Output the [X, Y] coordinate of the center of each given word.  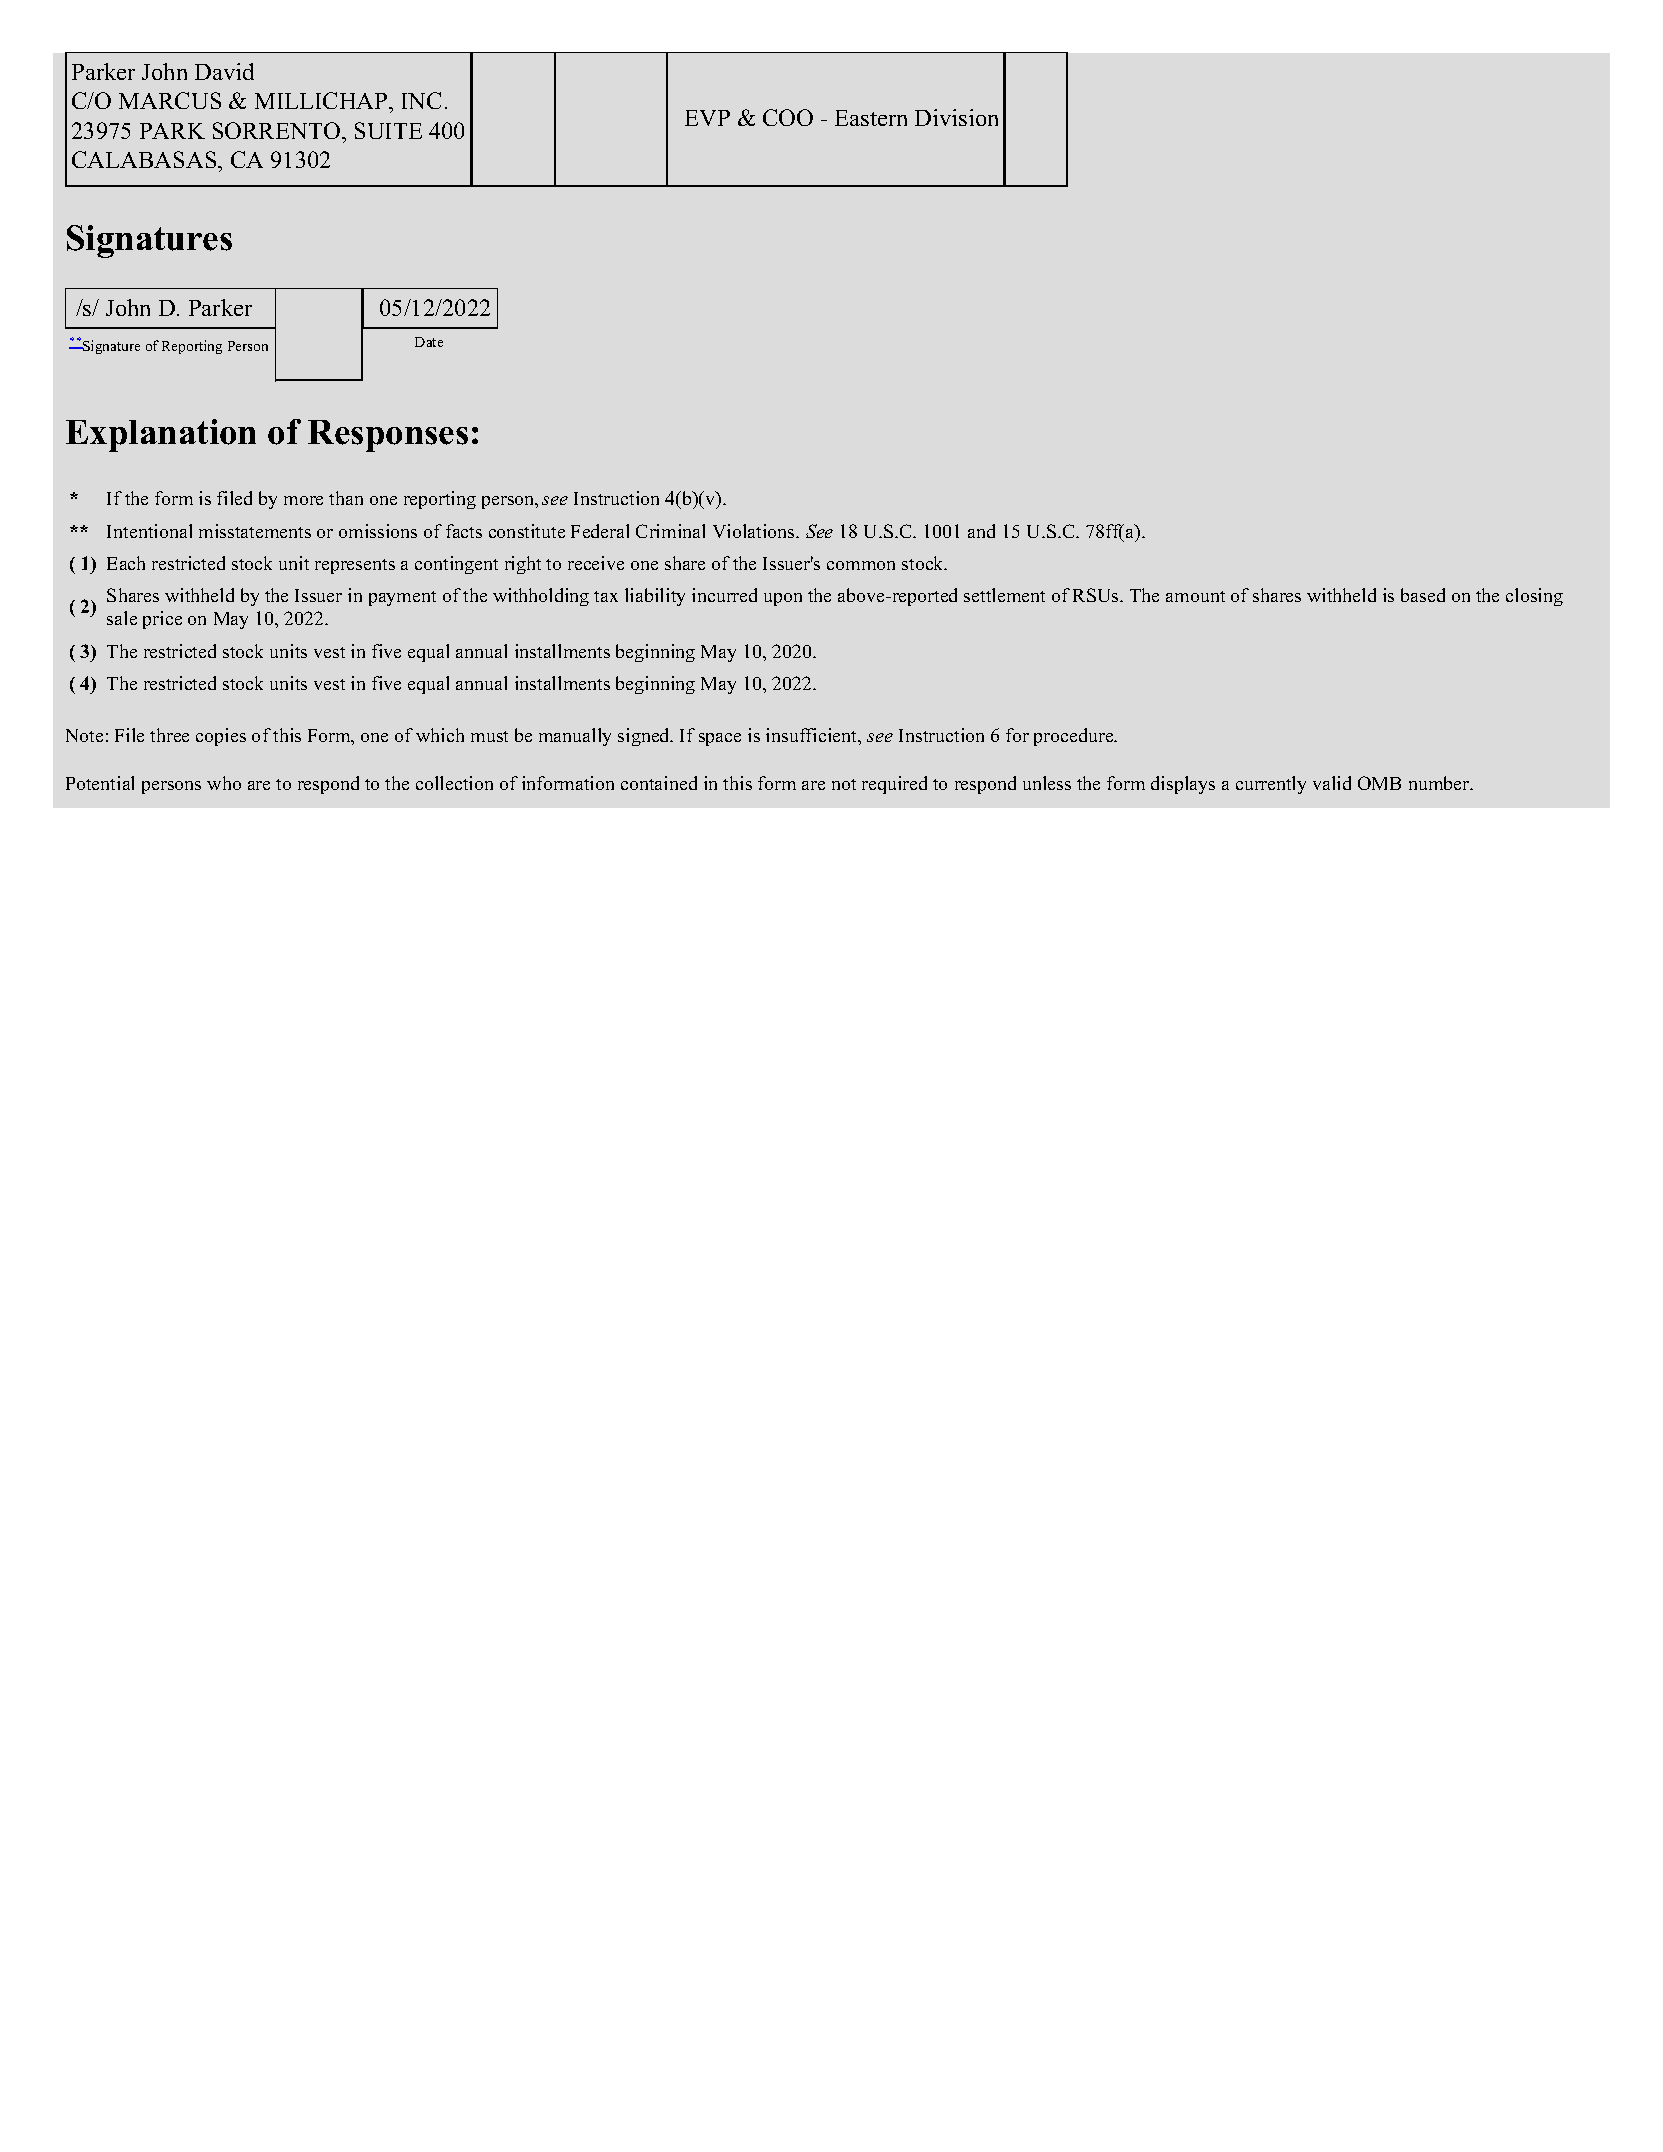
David [224, 71]
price [162, 620]
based [1423, 595]
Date [429, 342]
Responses [388, 436]
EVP [707, 118]
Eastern [871, 118]
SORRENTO [278, 130]
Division [956, 117]
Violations [755, 531]
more [303, 500]
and [981, 531]
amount [1195, 596]
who [224, 783]
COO [788, 117]
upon [783, 599]
